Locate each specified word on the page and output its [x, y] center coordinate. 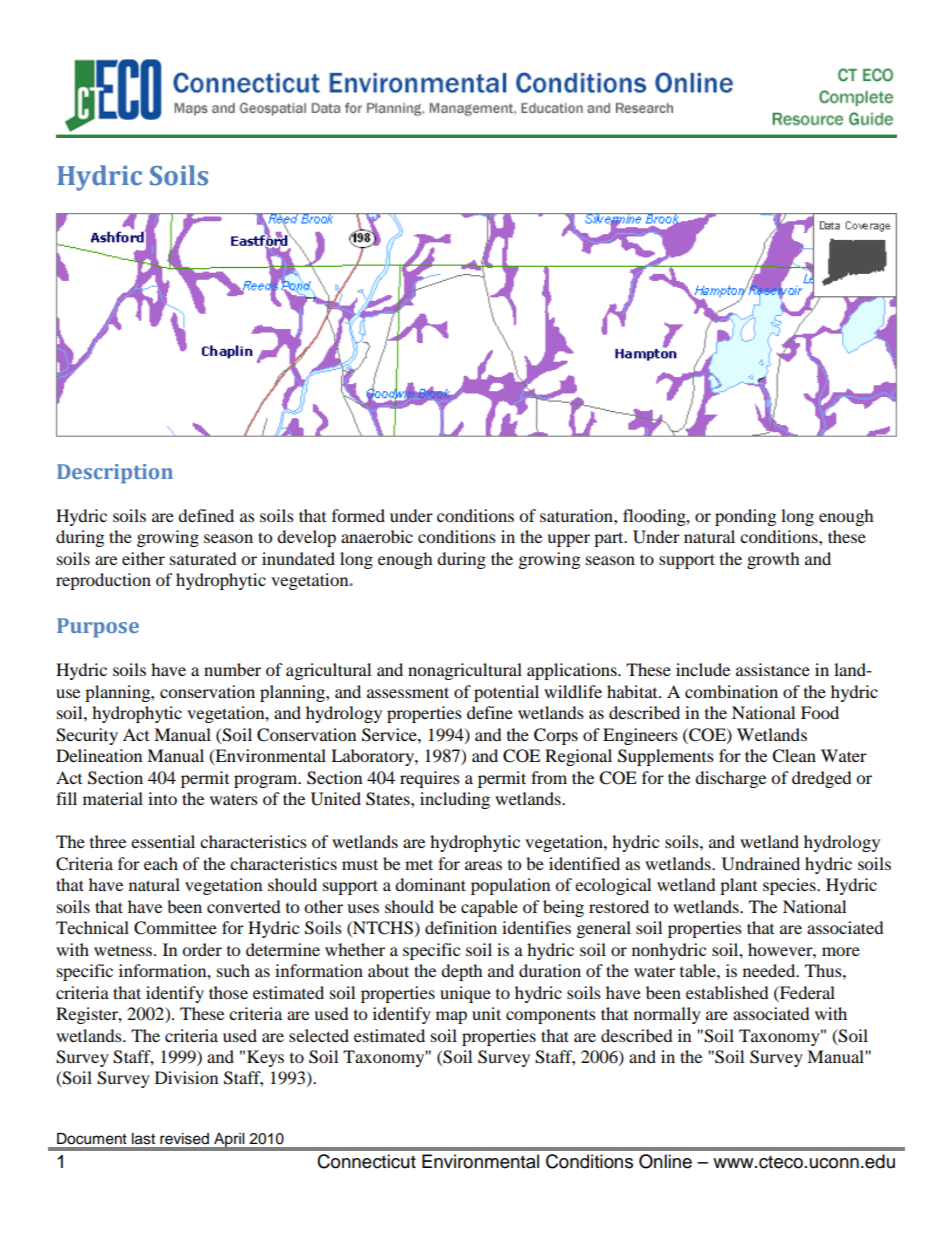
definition [461, 927]
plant [738, 886]
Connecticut [366, 1161]
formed [358, 515]
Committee [175, 928]
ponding [745, 517]
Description [115, 474]
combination [731, 691]
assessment [408, 692]
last [143, 1139]
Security [87, 736]
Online [665, 1161]
